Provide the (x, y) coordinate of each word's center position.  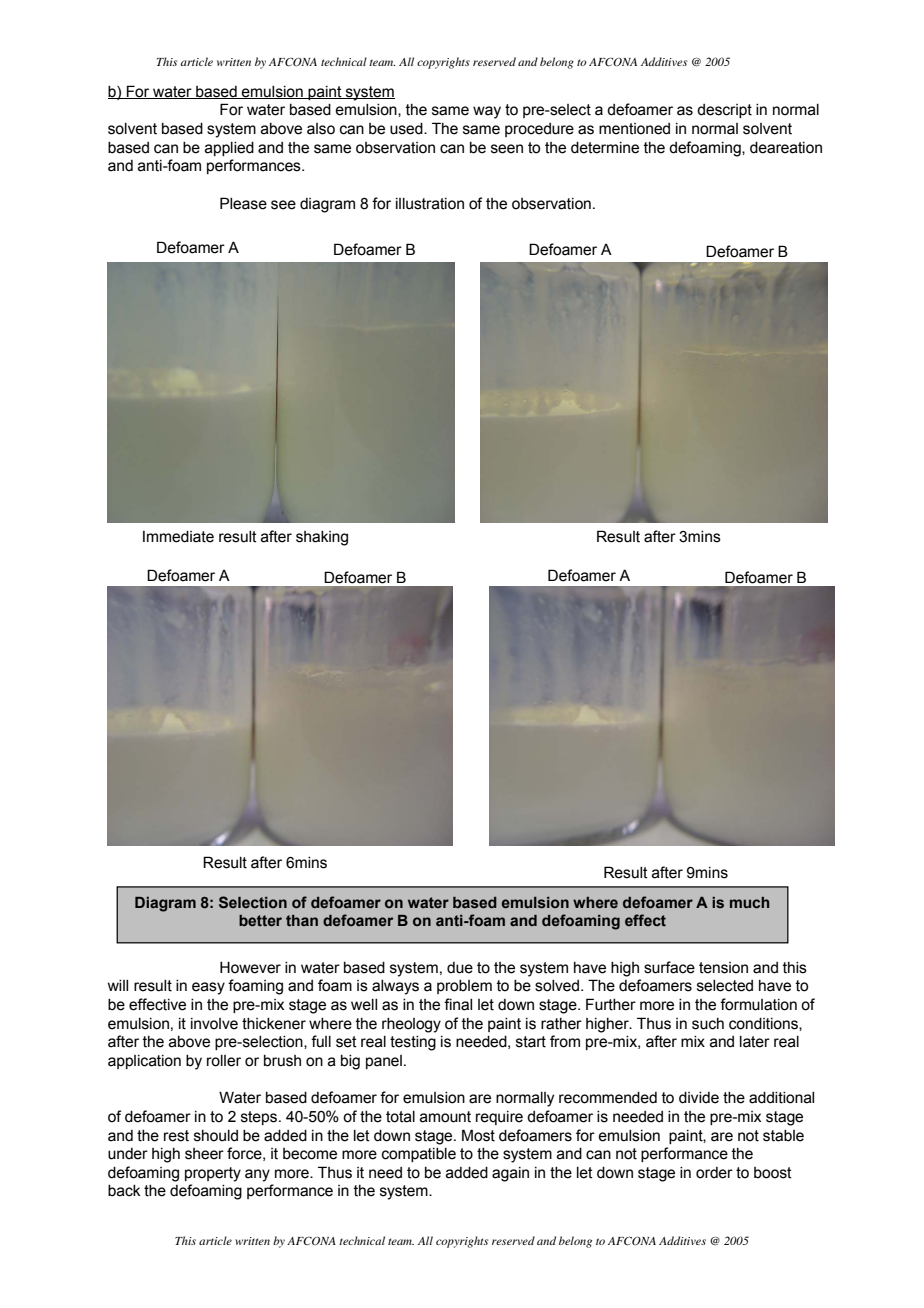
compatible (419, 1155)
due (460, 968)
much (749, 903)
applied (229, 149)
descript (724, 111)
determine (605, 148)
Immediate (178, 537)
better (260, 921)
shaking (322, 538)
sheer (204, 1154)
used (407, 129)
